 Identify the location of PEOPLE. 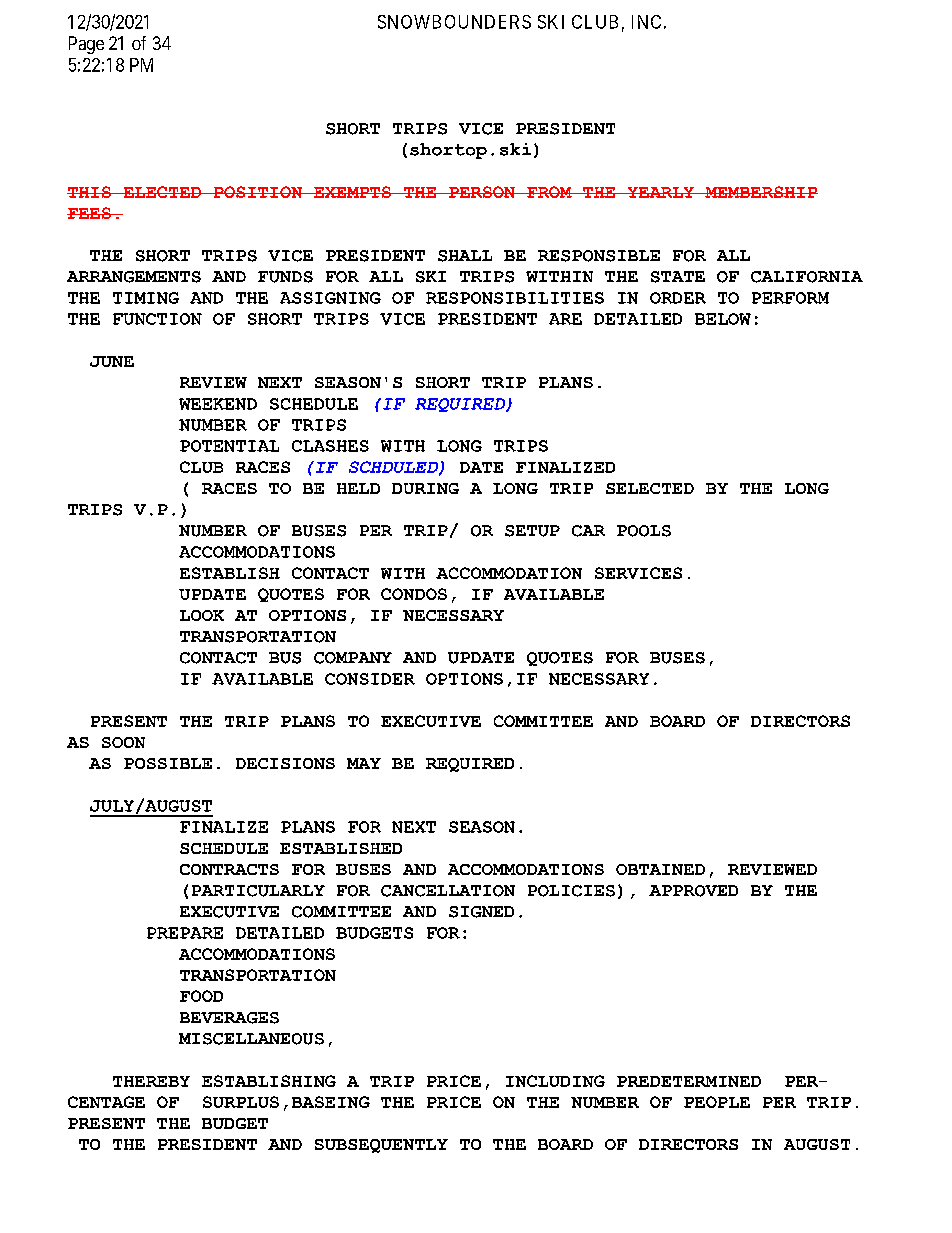
(717, 1102).
